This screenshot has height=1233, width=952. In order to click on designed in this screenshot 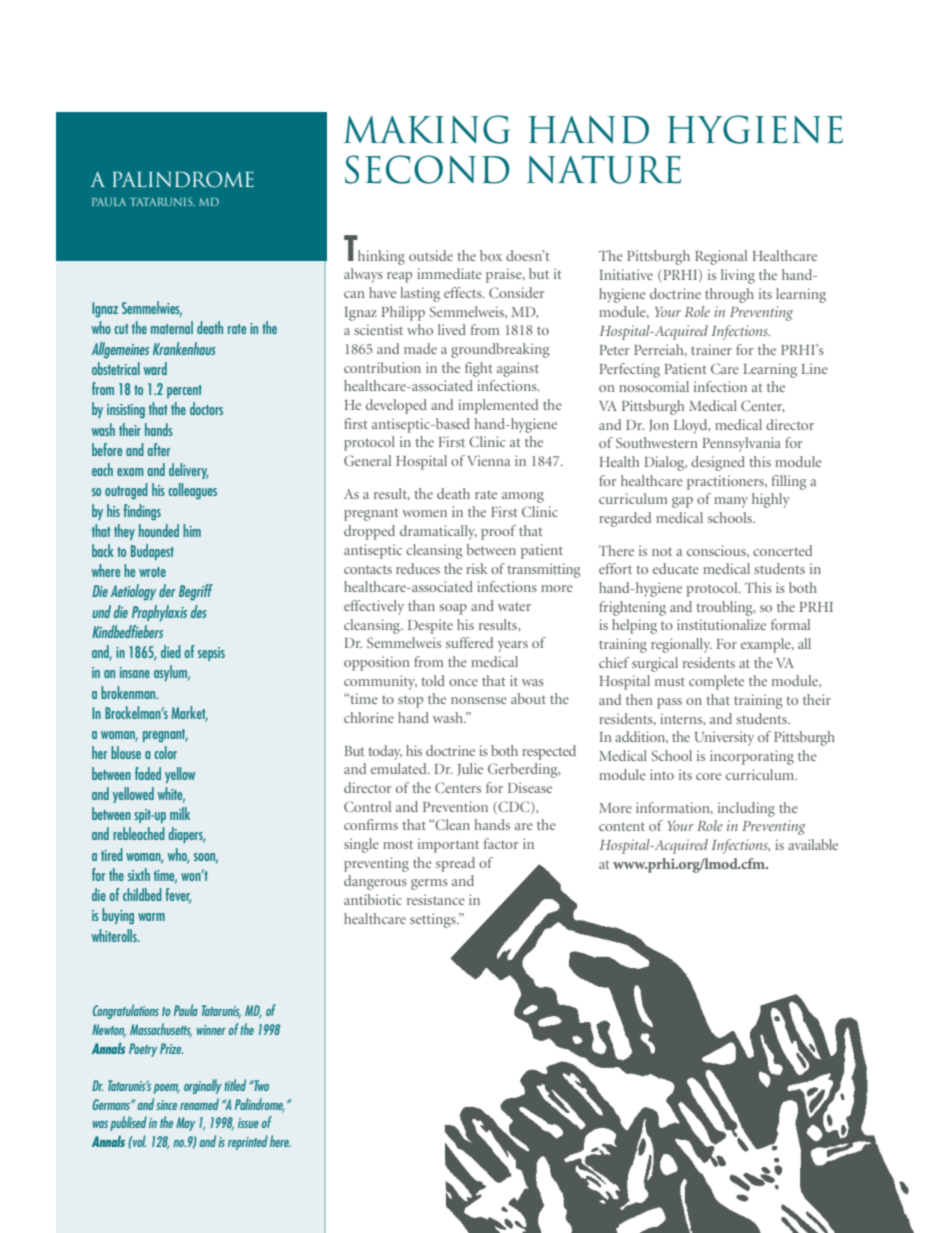, I will do `click(718, 463)`.
